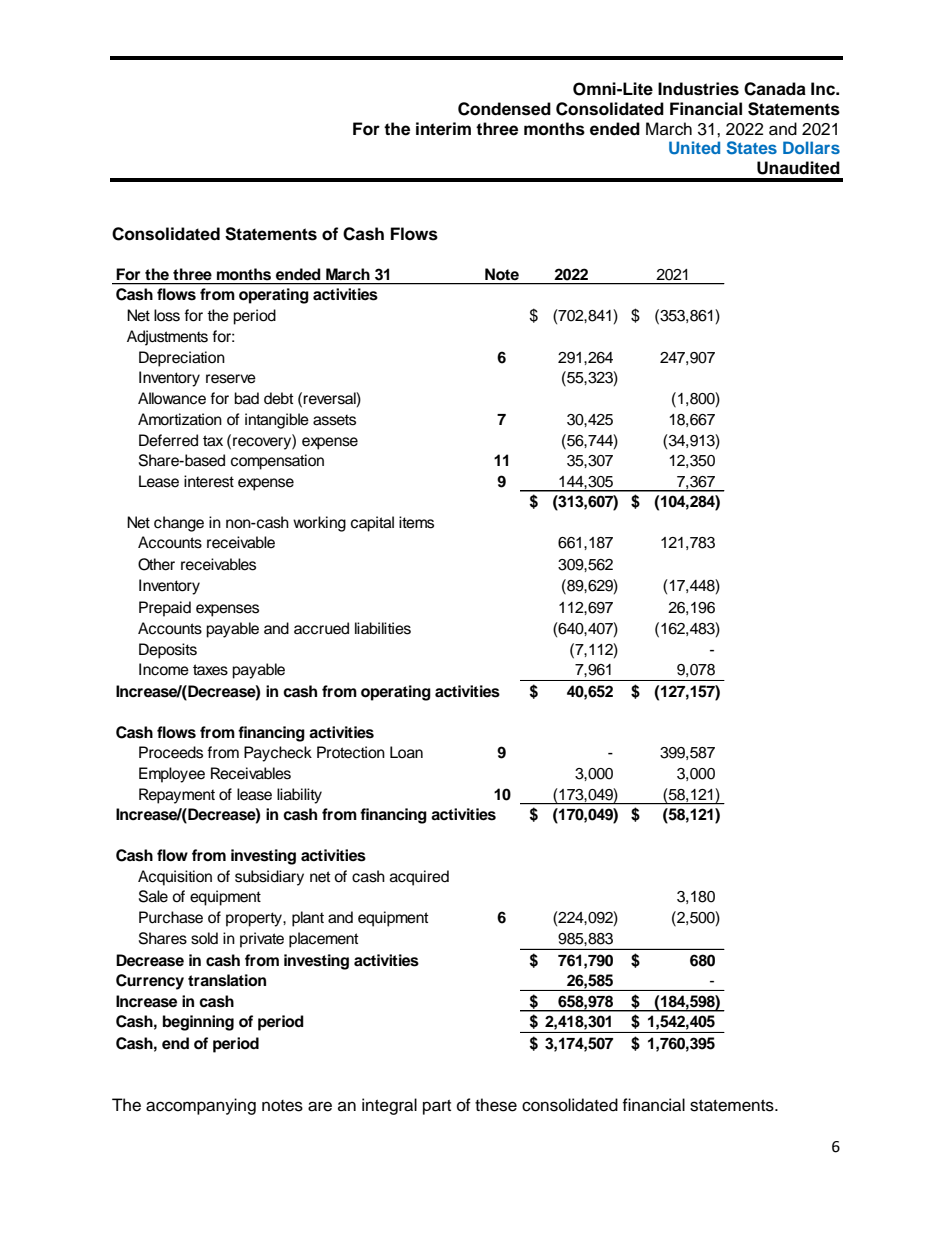 The image size is (952, 1233). What do you see at coordinates (504, 109) in the screenshot?
I see `Condensed` at bounding box center [504, 109].
